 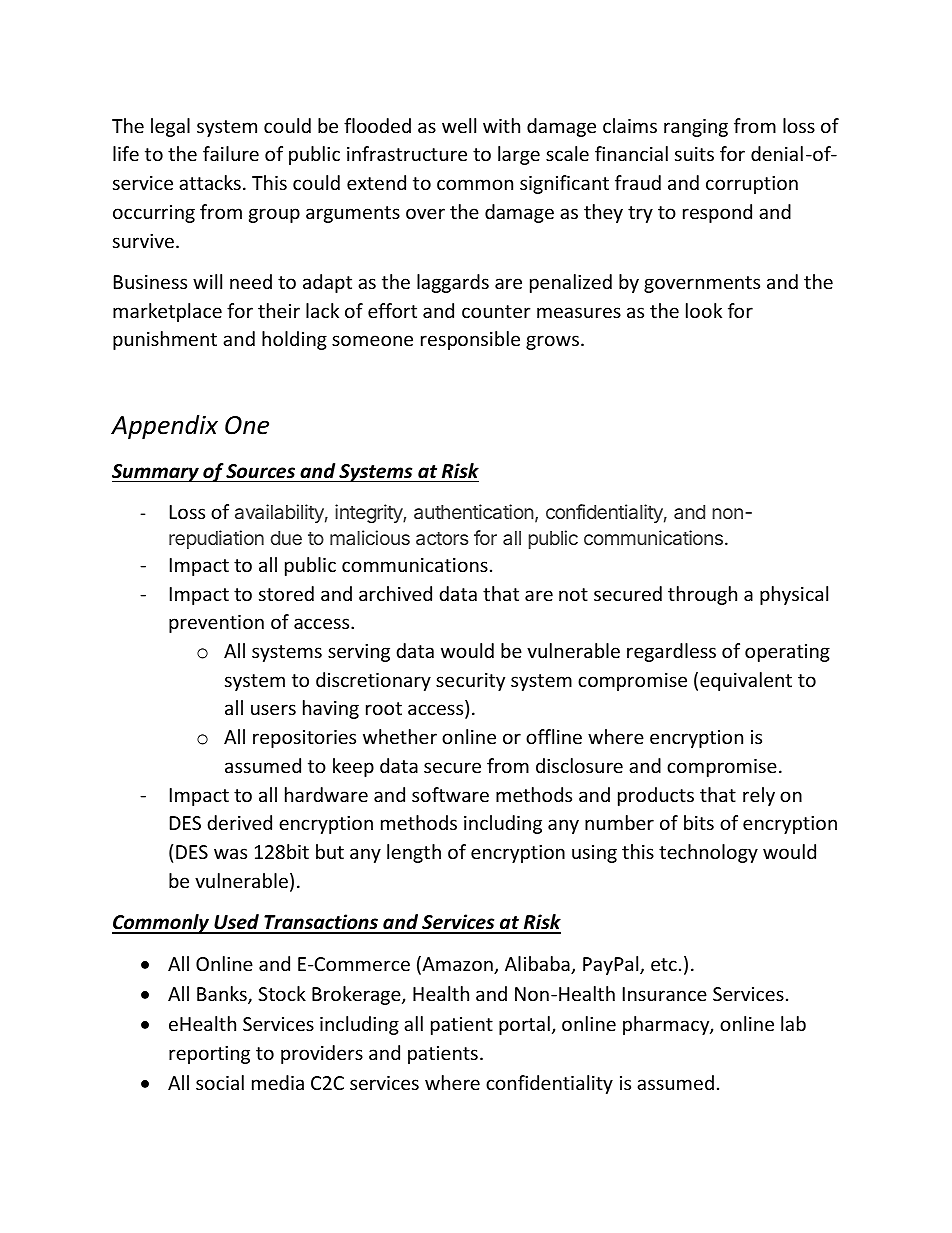 I want to click on Insurance, so click(x=665, y=994).
